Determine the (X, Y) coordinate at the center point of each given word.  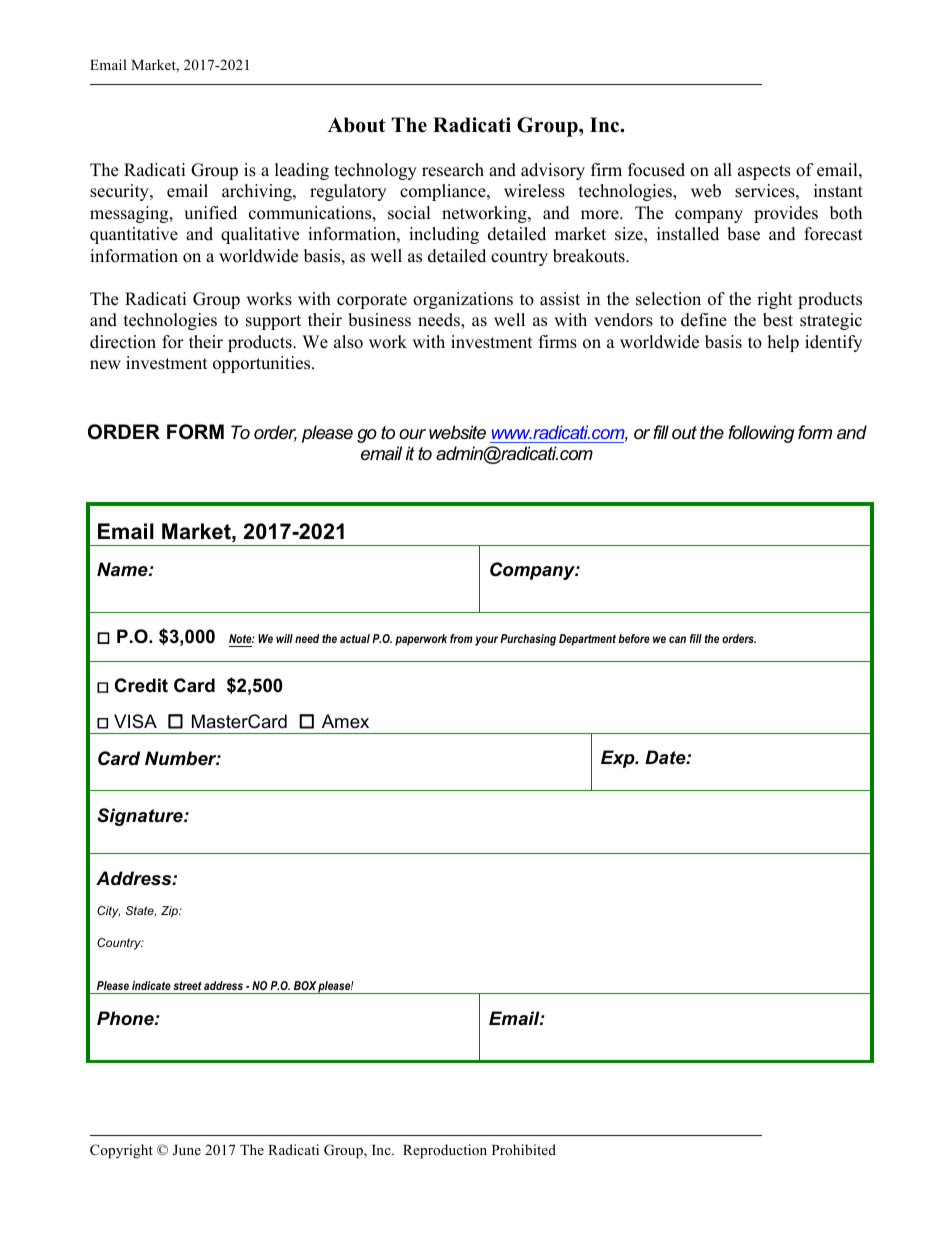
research (453, 170)
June (187, 1150)
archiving (258, 192)
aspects (764, 172)
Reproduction (445, 1151)
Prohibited (524, 1149)
